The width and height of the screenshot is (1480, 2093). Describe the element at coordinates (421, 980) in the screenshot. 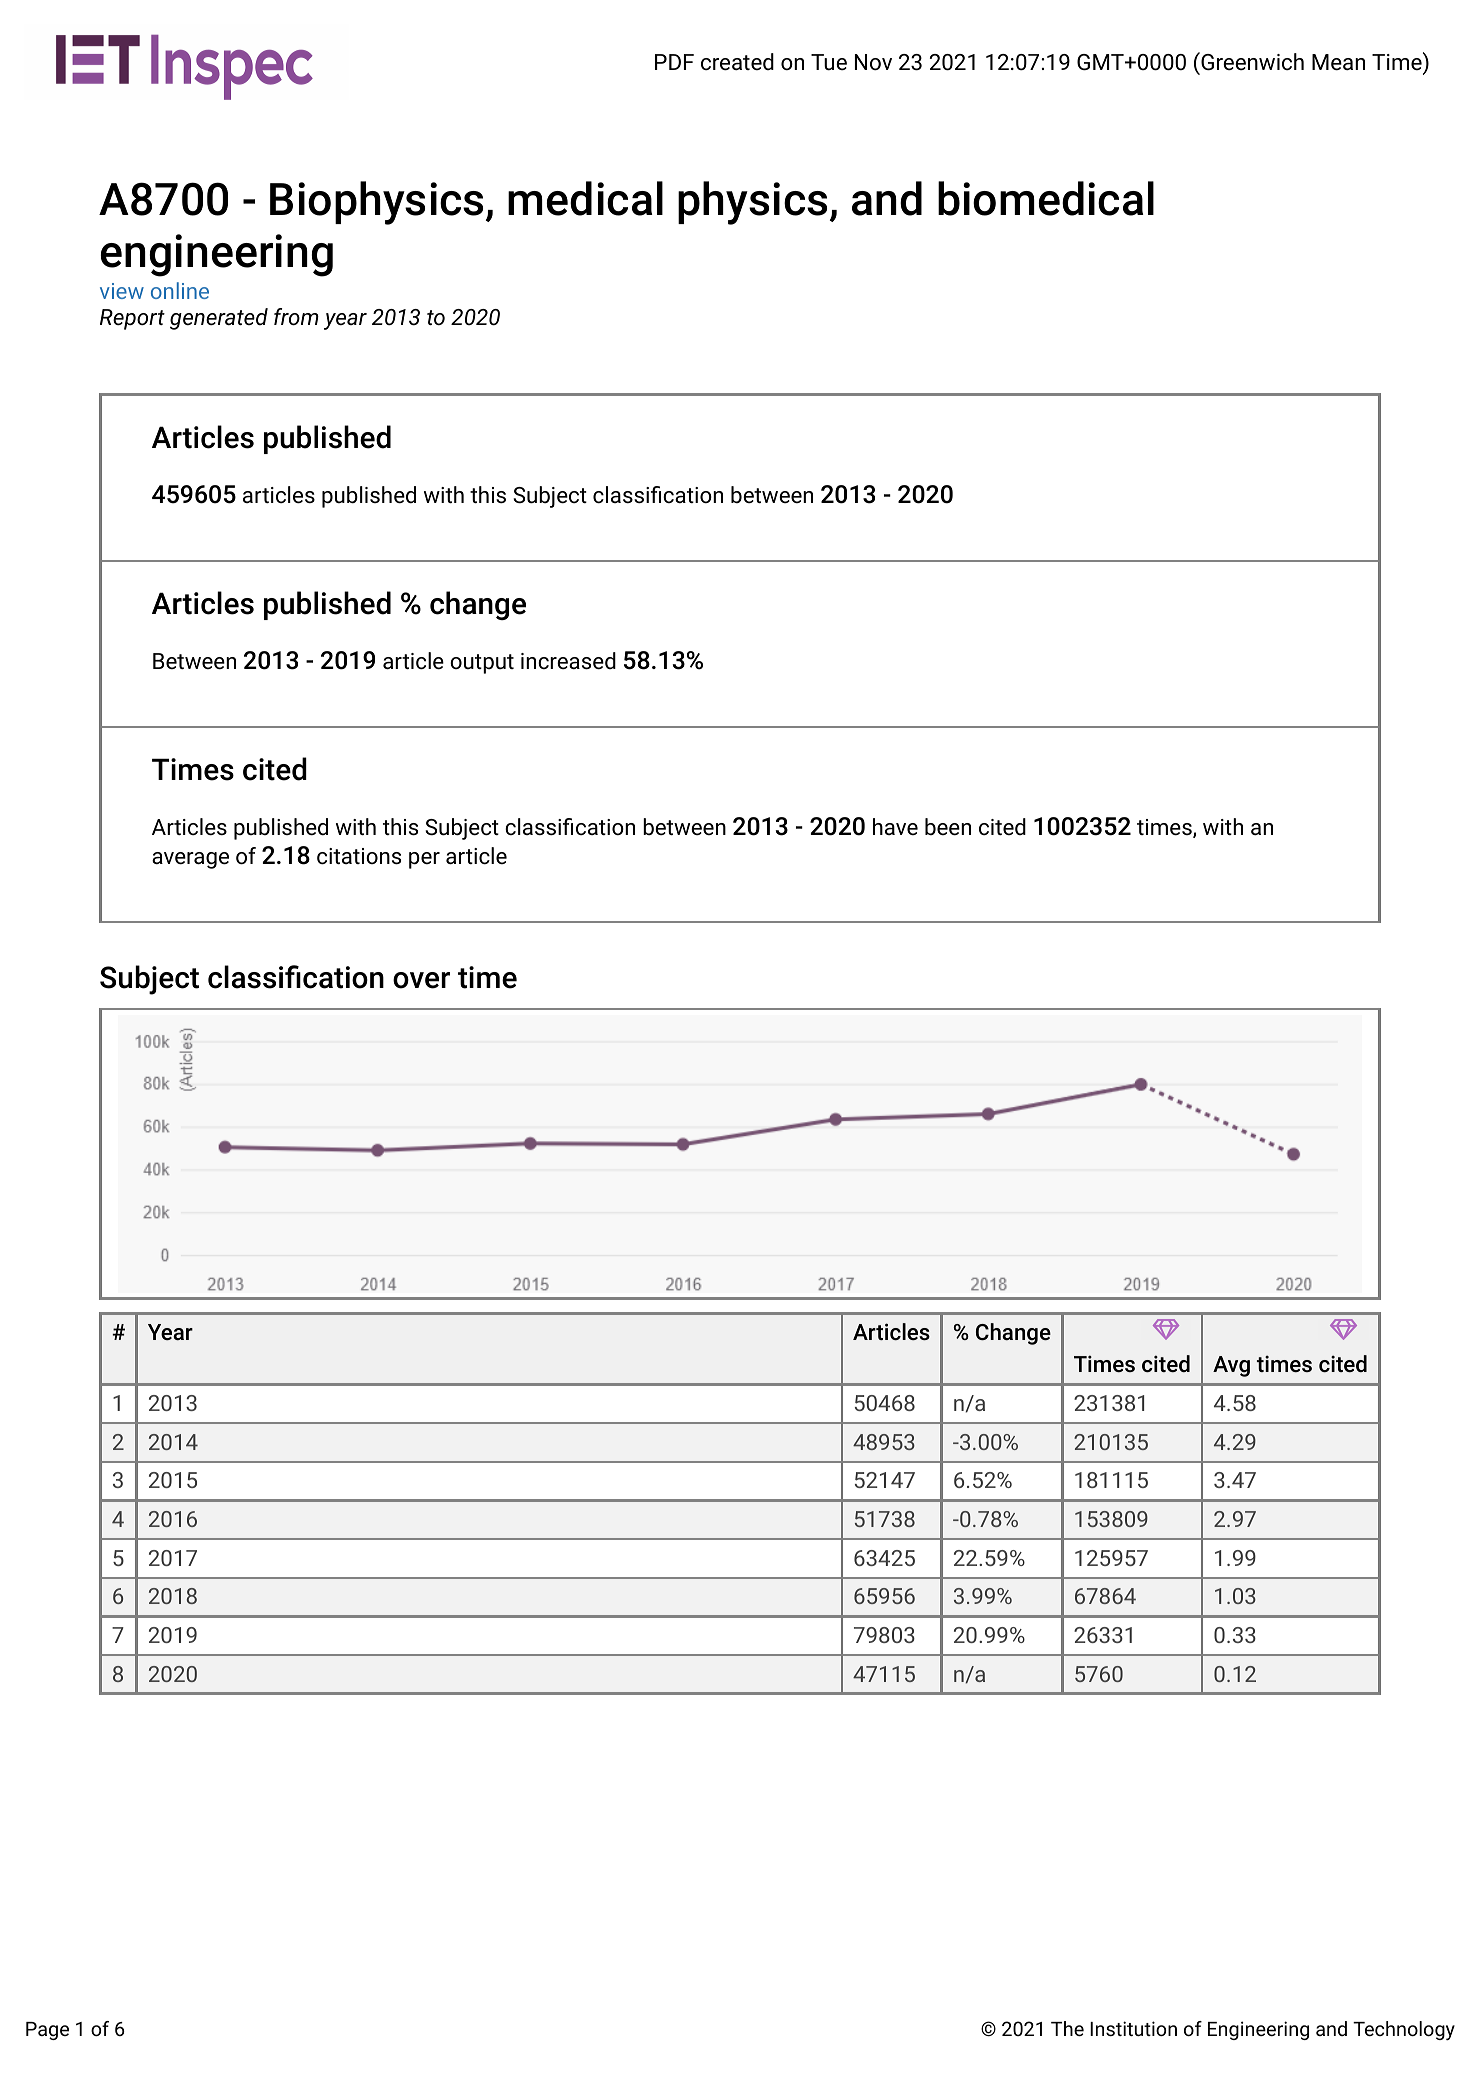

I see `over` at that location.
